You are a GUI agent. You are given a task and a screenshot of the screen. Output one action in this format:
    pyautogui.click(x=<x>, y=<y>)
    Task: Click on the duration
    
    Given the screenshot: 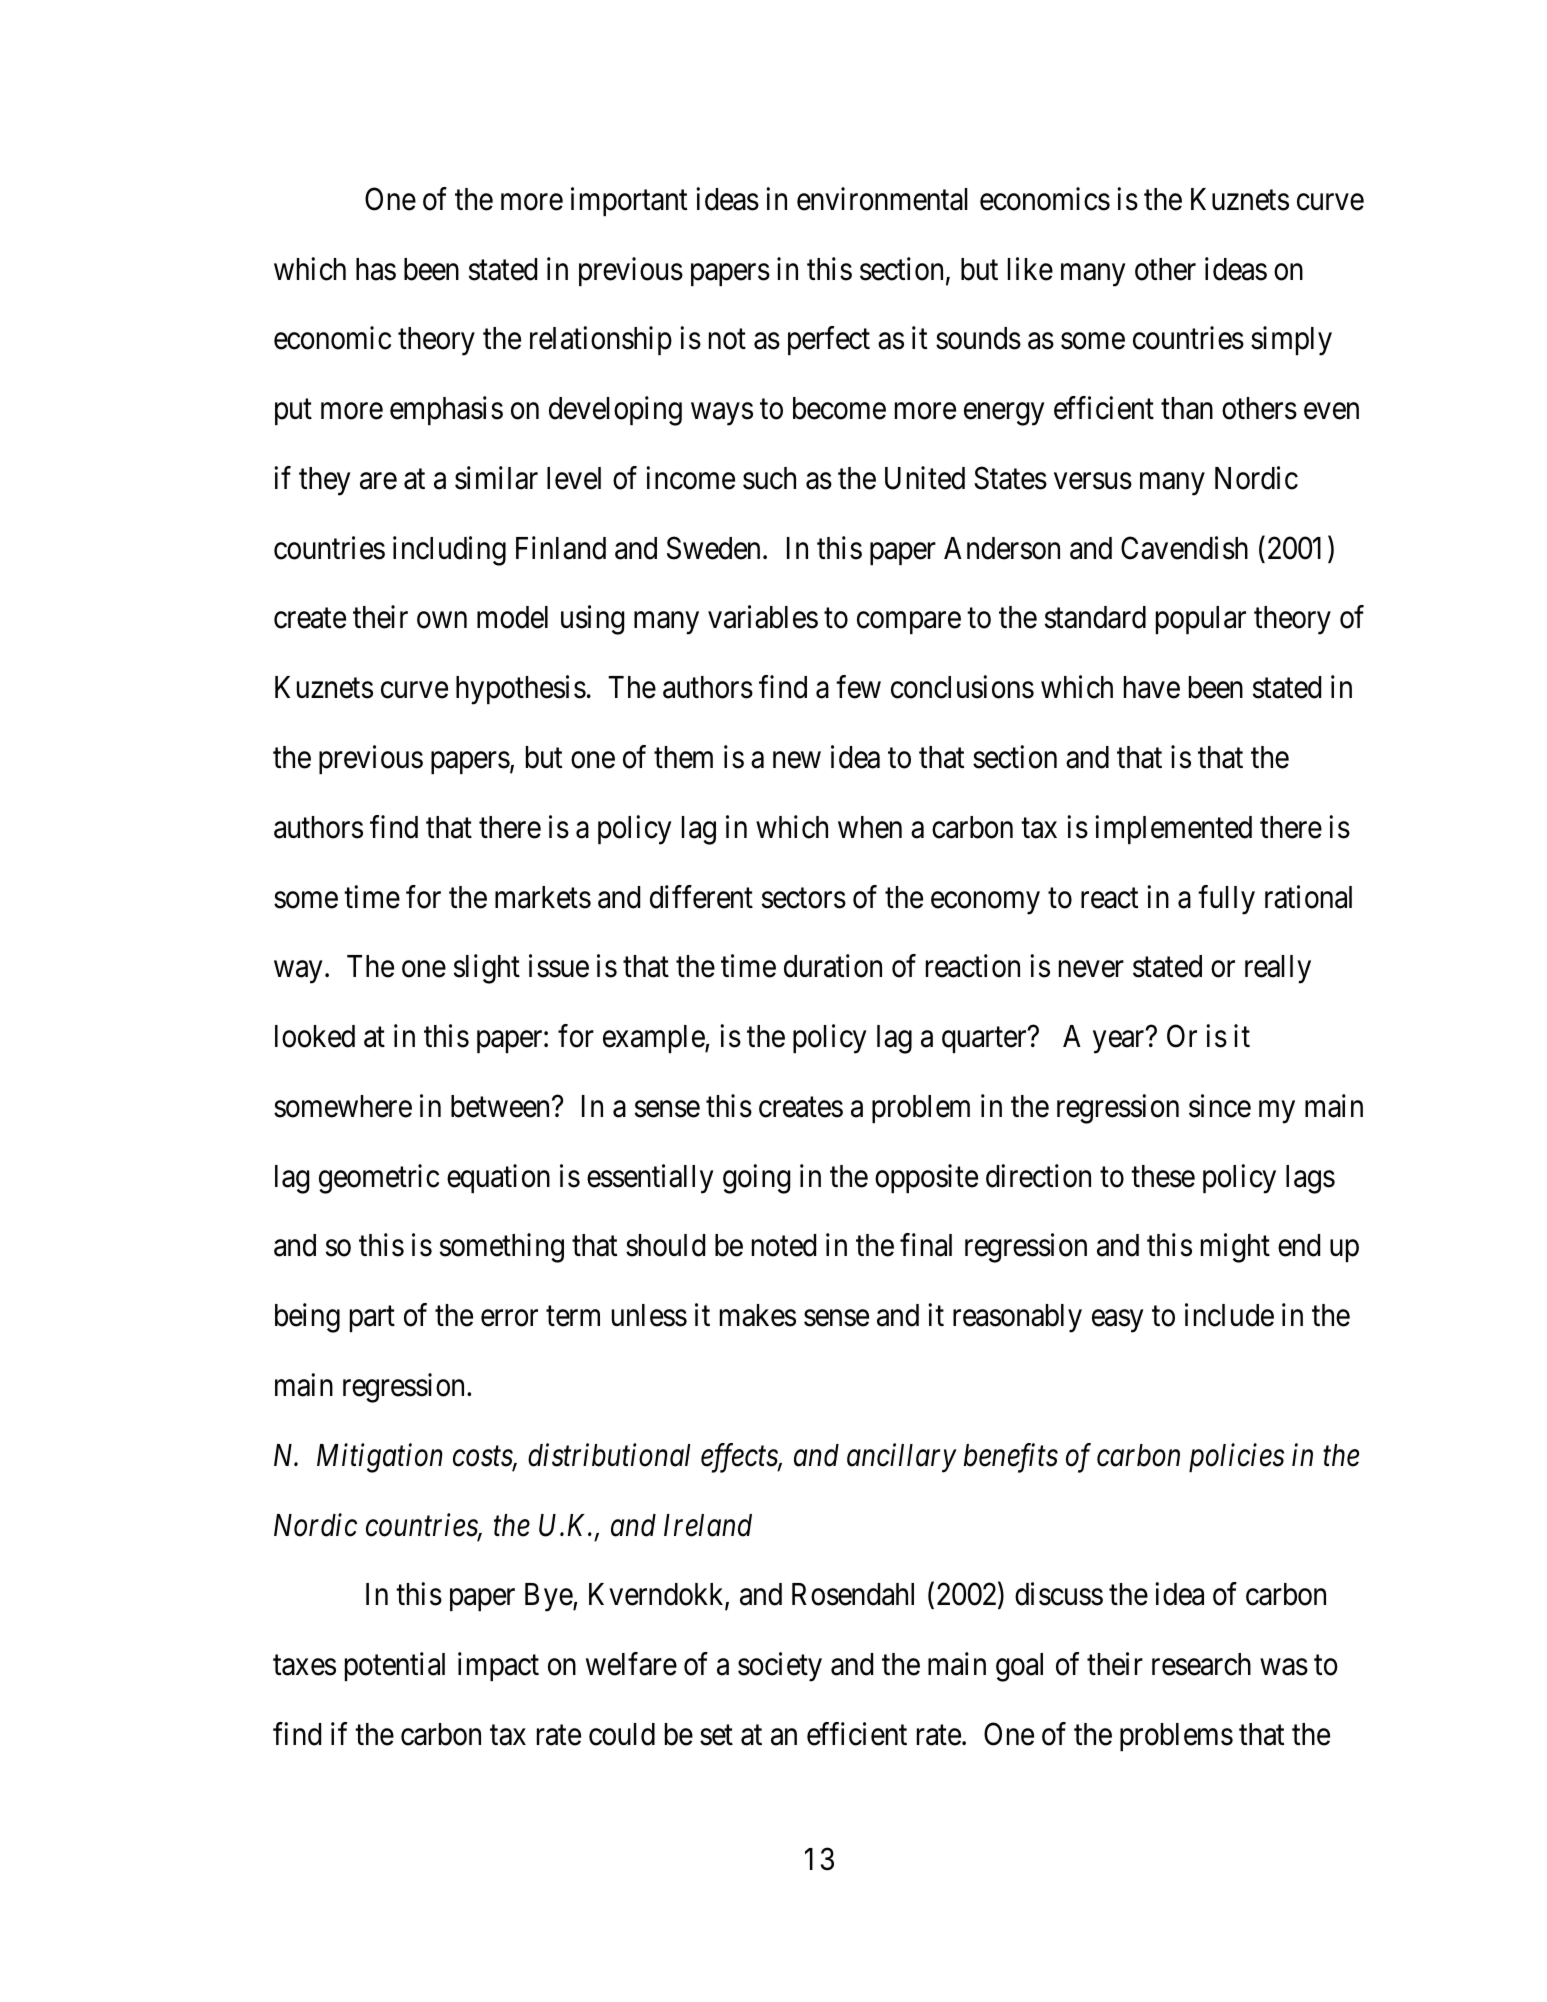 What is the action you would take?
    pyautogui.click(x=833, y=966)
